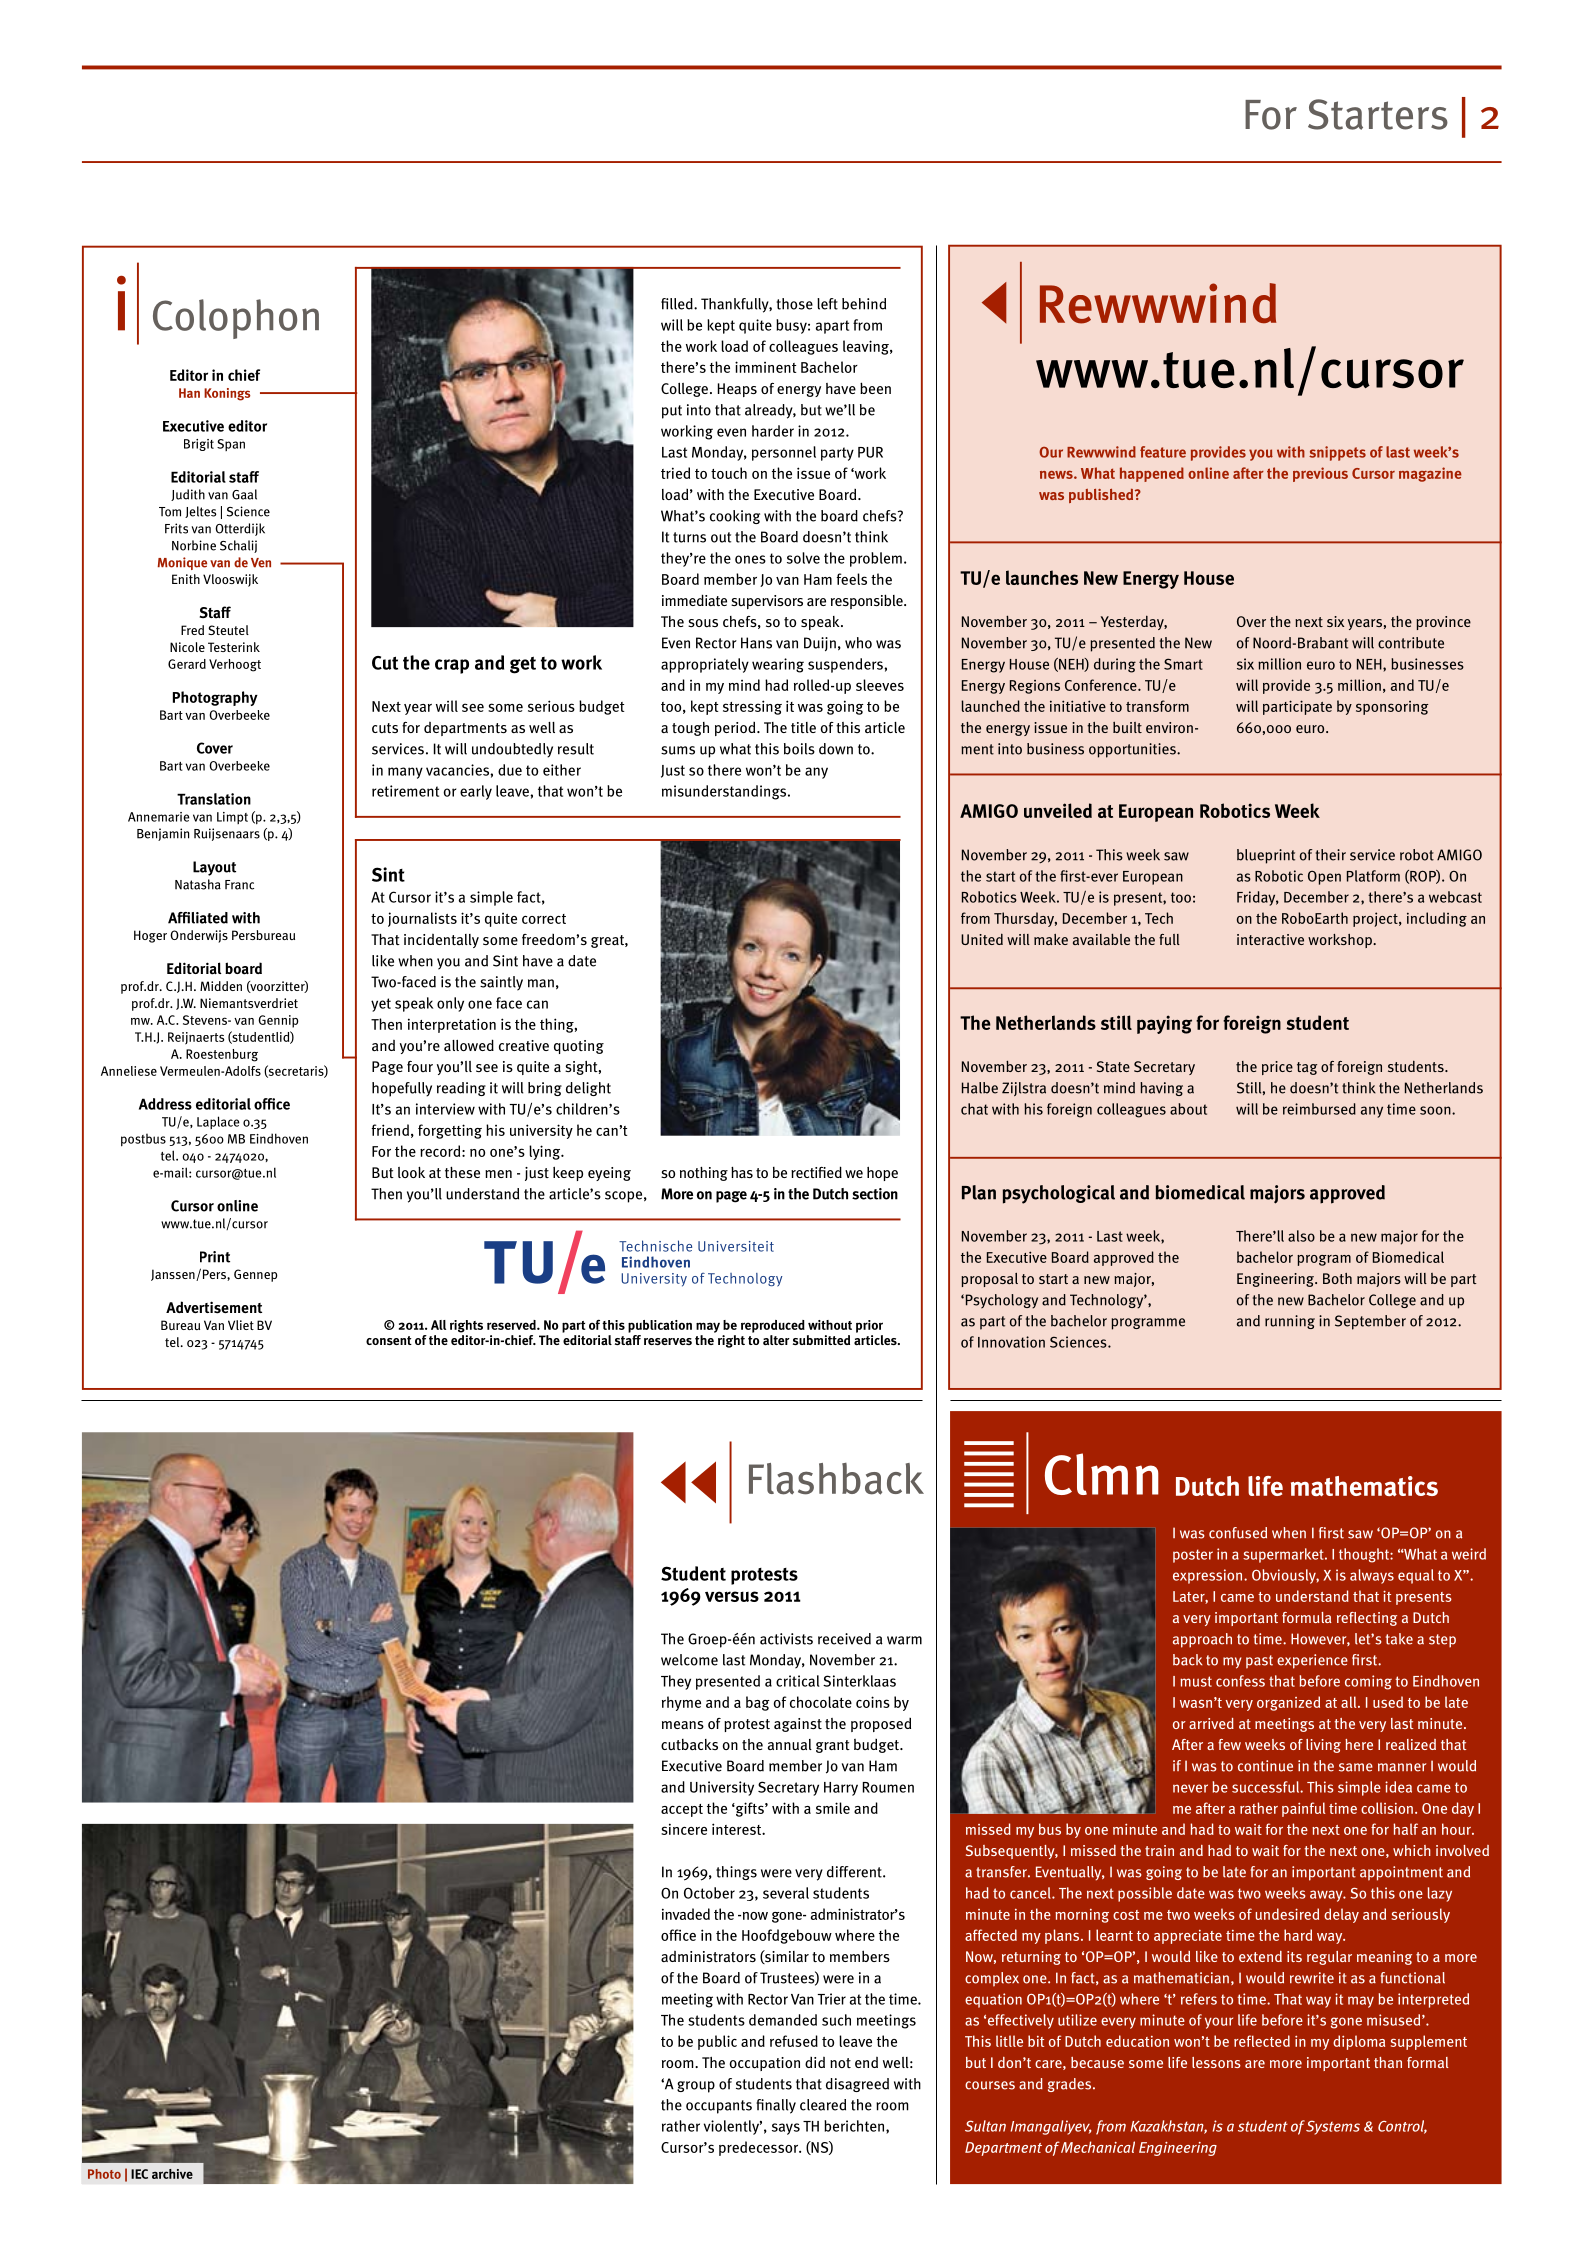  What do you see at coordinates (236, 319) in the page?
I see `Colophon` at bounding box center [236, 319].
